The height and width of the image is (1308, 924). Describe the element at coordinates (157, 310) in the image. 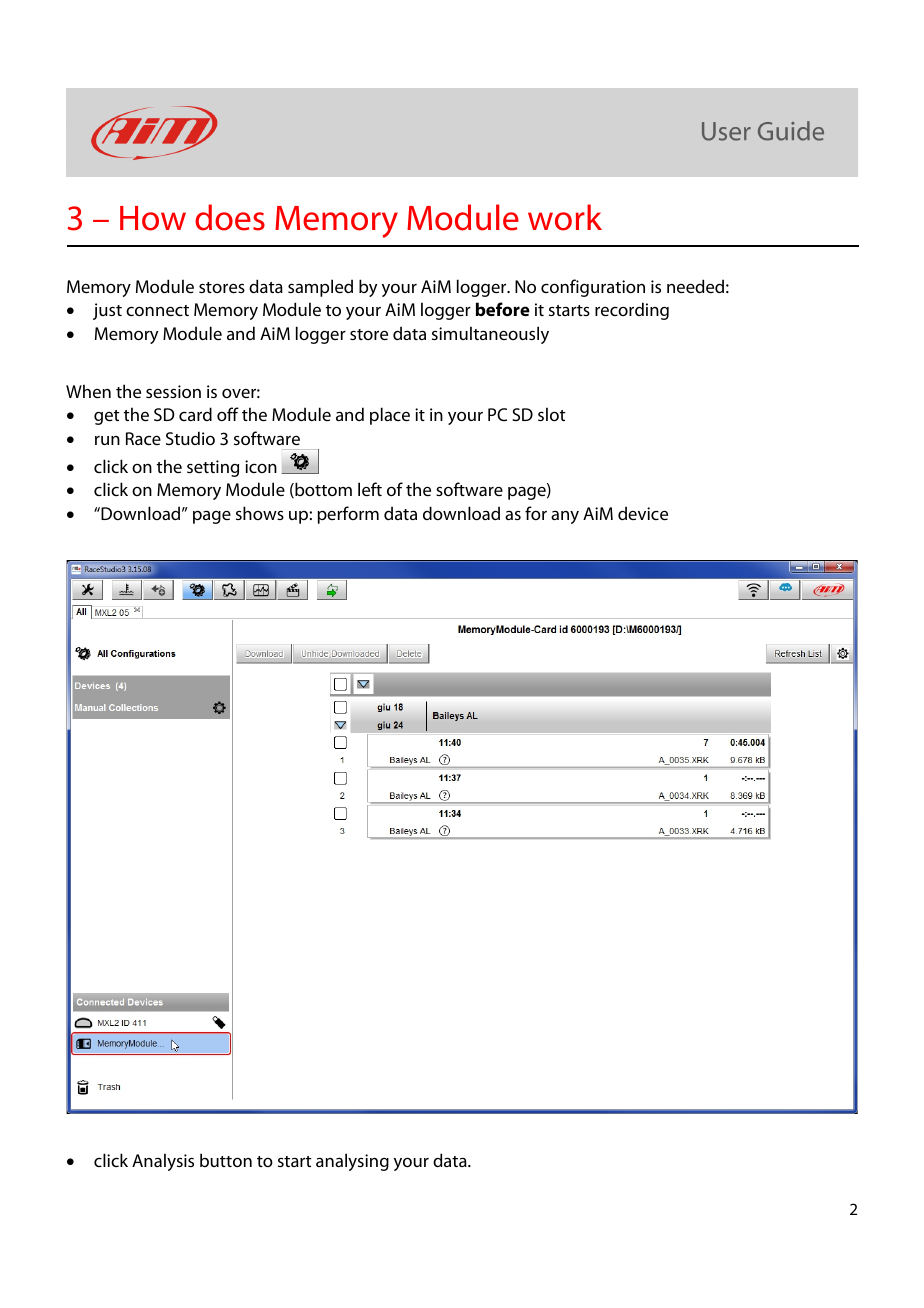

I see `connect` at that location.
